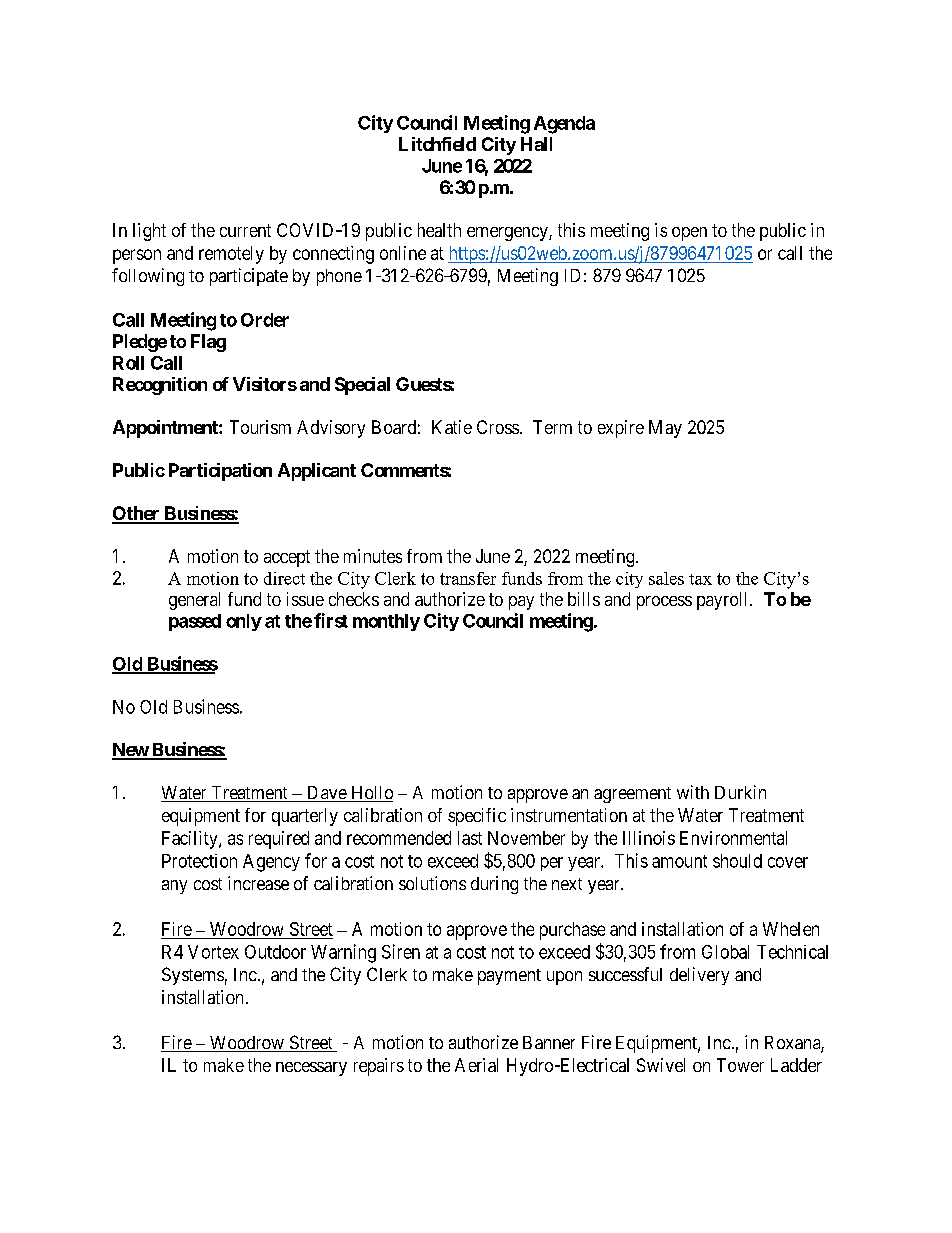  I want to click on Systems, so click(193, 976).
